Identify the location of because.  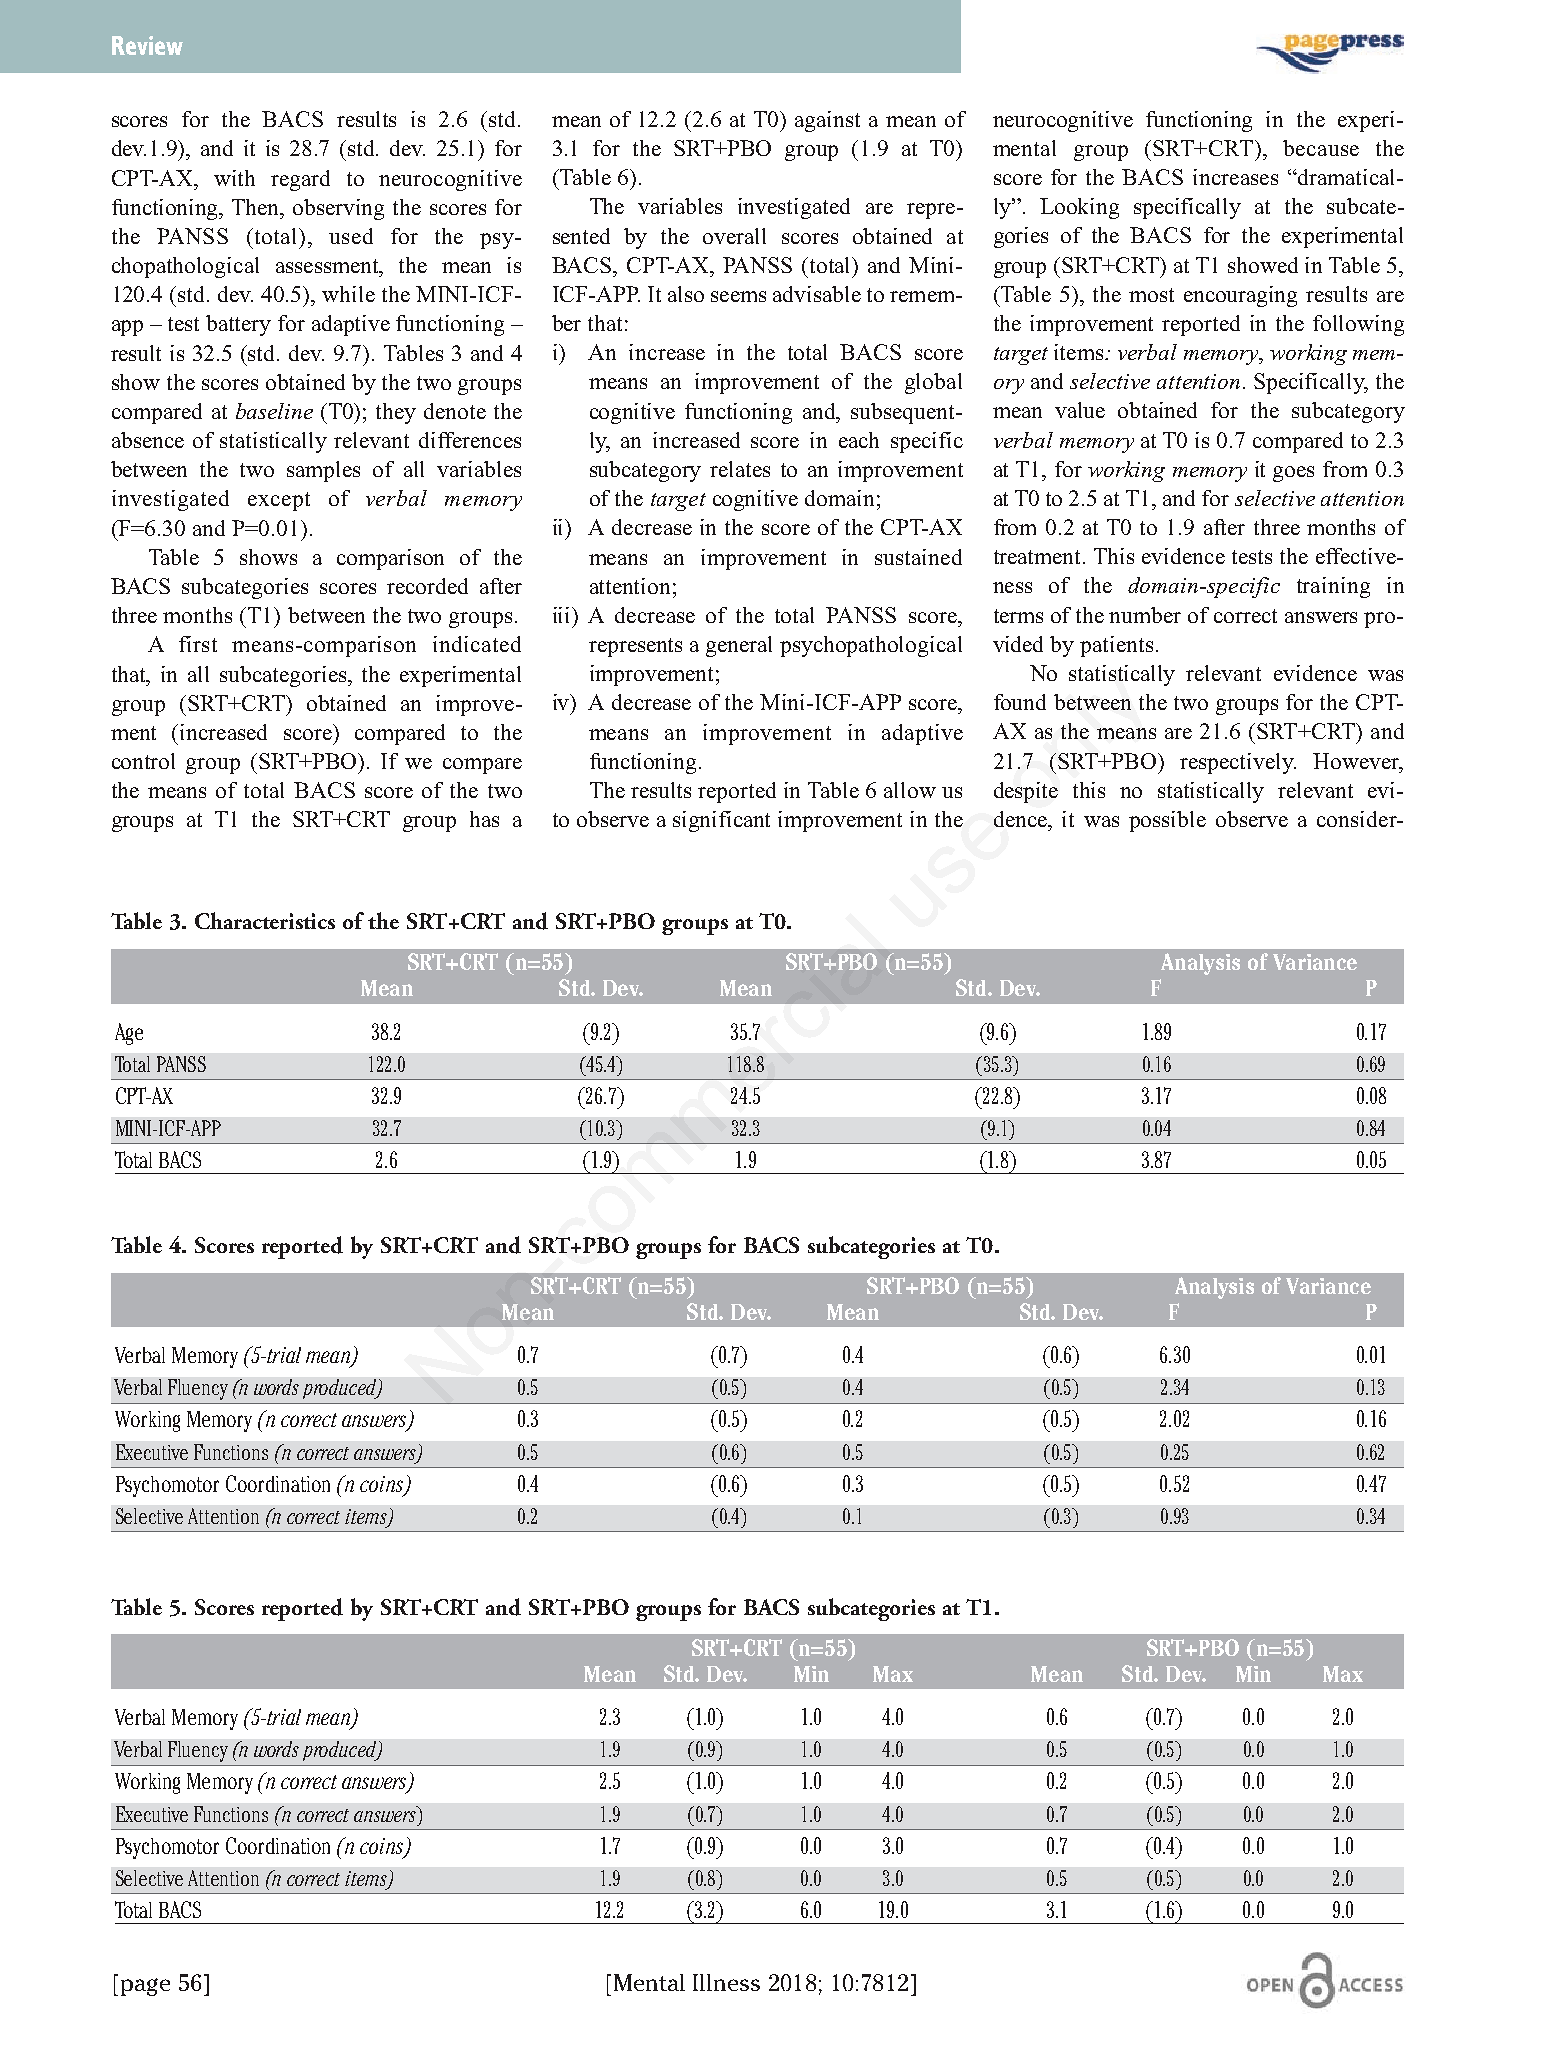
(1321, 148).
